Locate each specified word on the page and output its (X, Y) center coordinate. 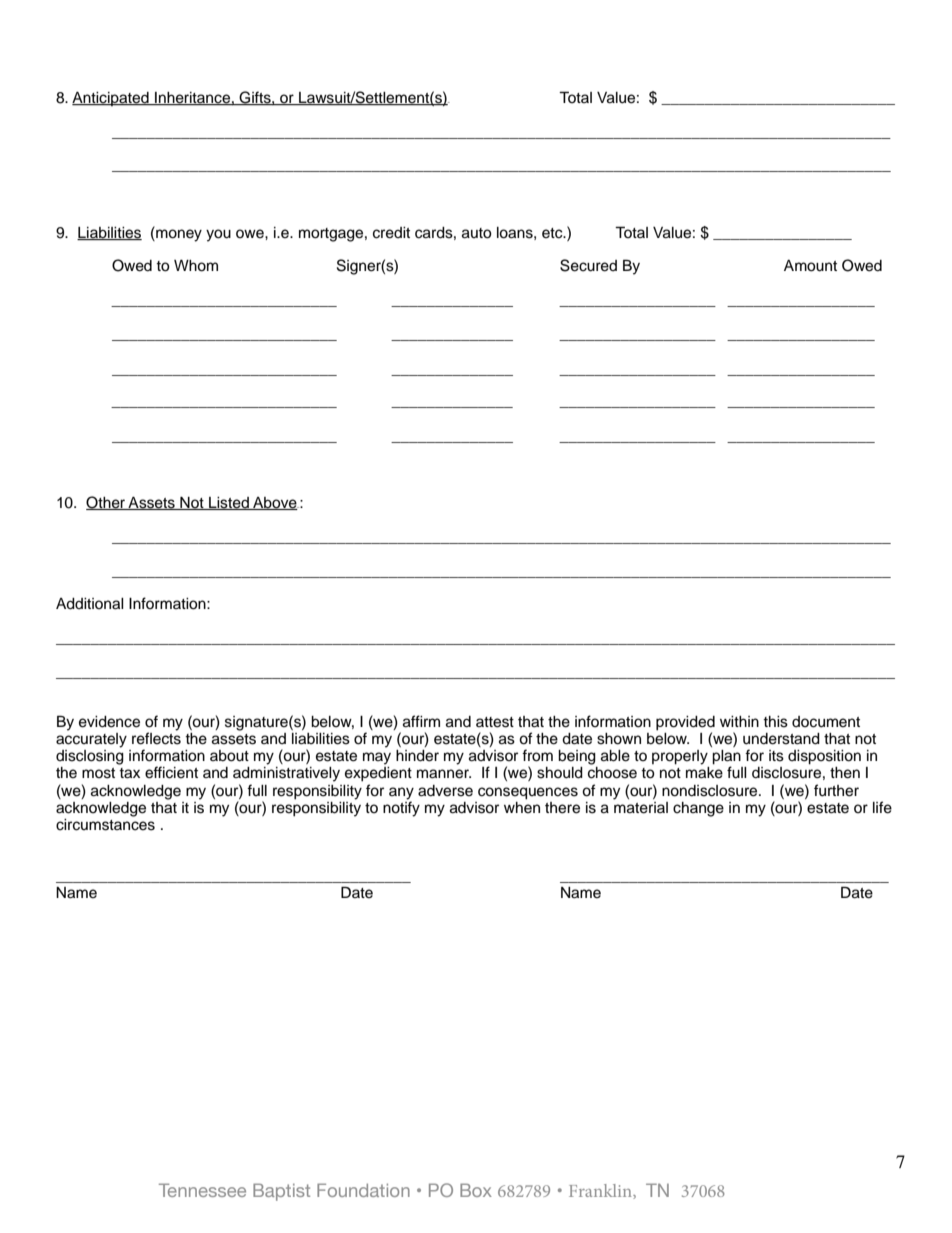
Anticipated (111, 99)
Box (476, 1190)
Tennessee (202, 1190)
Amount (810, 266)
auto (477, 233)
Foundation (363, 1190)
